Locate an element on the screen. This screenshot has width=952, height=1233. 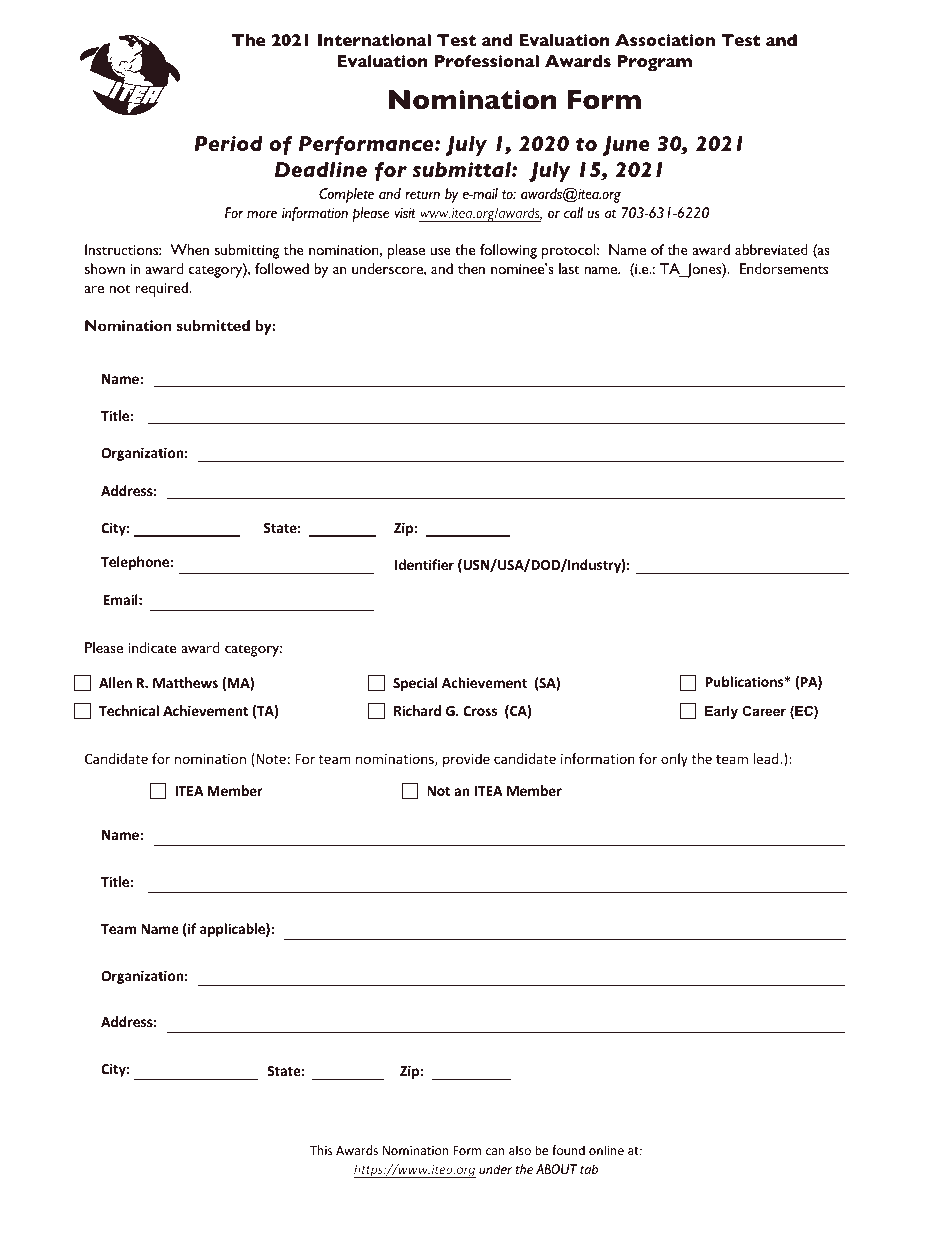
submitted is located at coordinates (213, 325).
